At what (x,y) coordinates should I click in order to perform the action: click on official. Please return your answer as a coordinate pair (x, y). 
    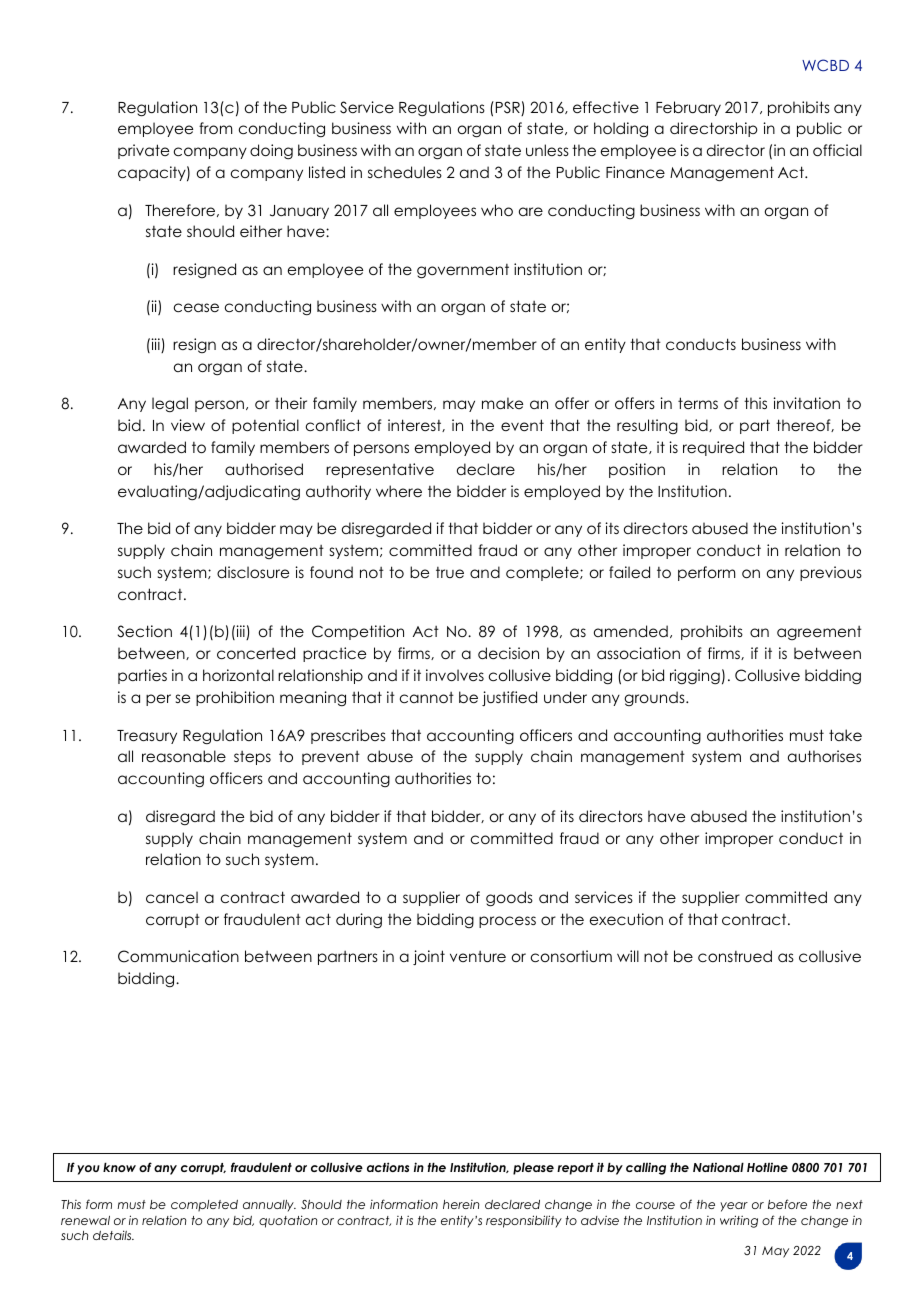
    Looking at the image, I should click on (837, 150).
